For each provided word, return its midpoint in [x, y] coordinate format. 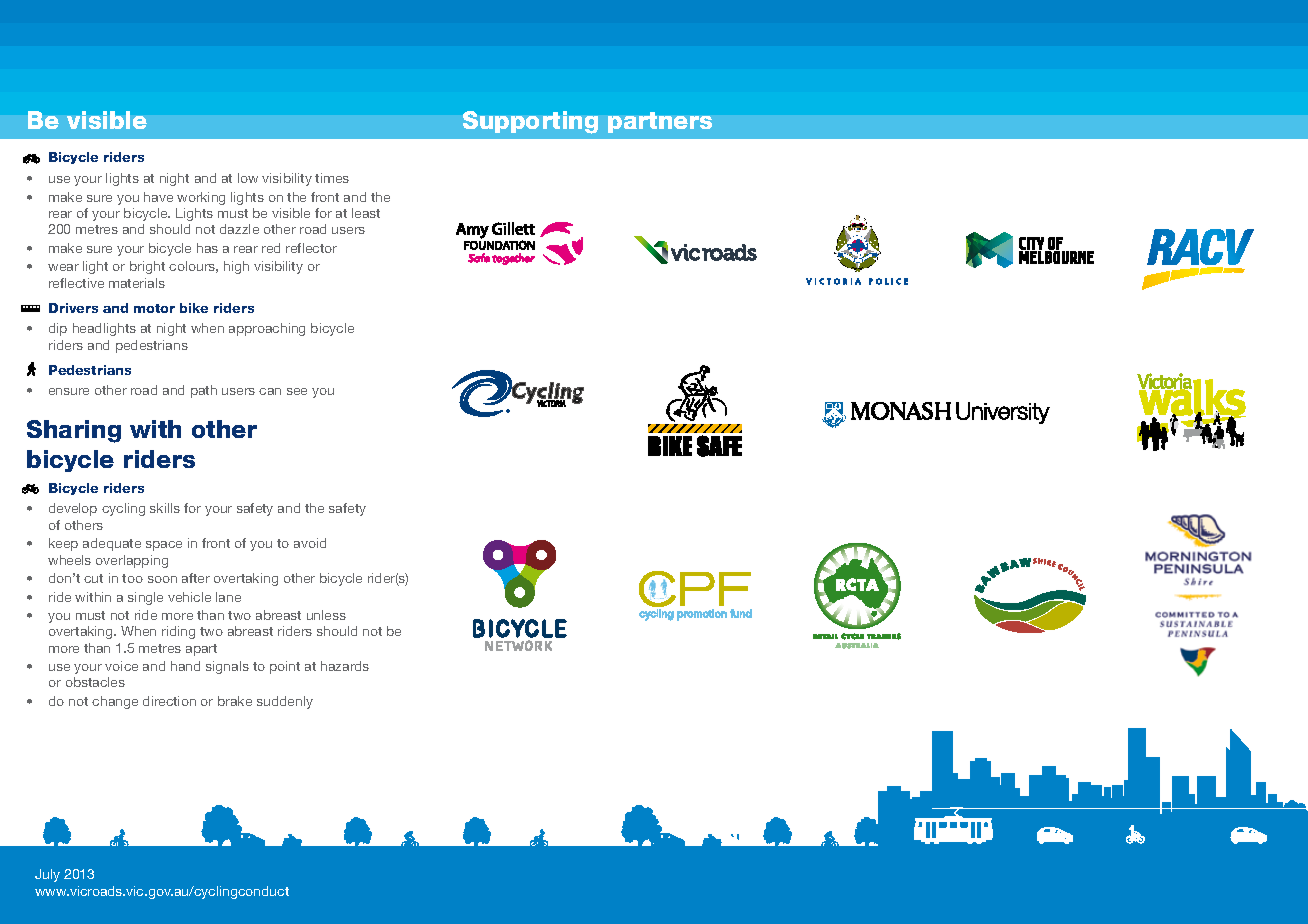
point [285, 667]
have [158, 197]
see [297, 391]
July [47, 875]
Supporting [530, 122]
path [204, 391]
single [145, 598]
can [270, 391]
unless [326, 615]
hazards [345, 666]
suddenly [285, 702]
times [332, 178]
